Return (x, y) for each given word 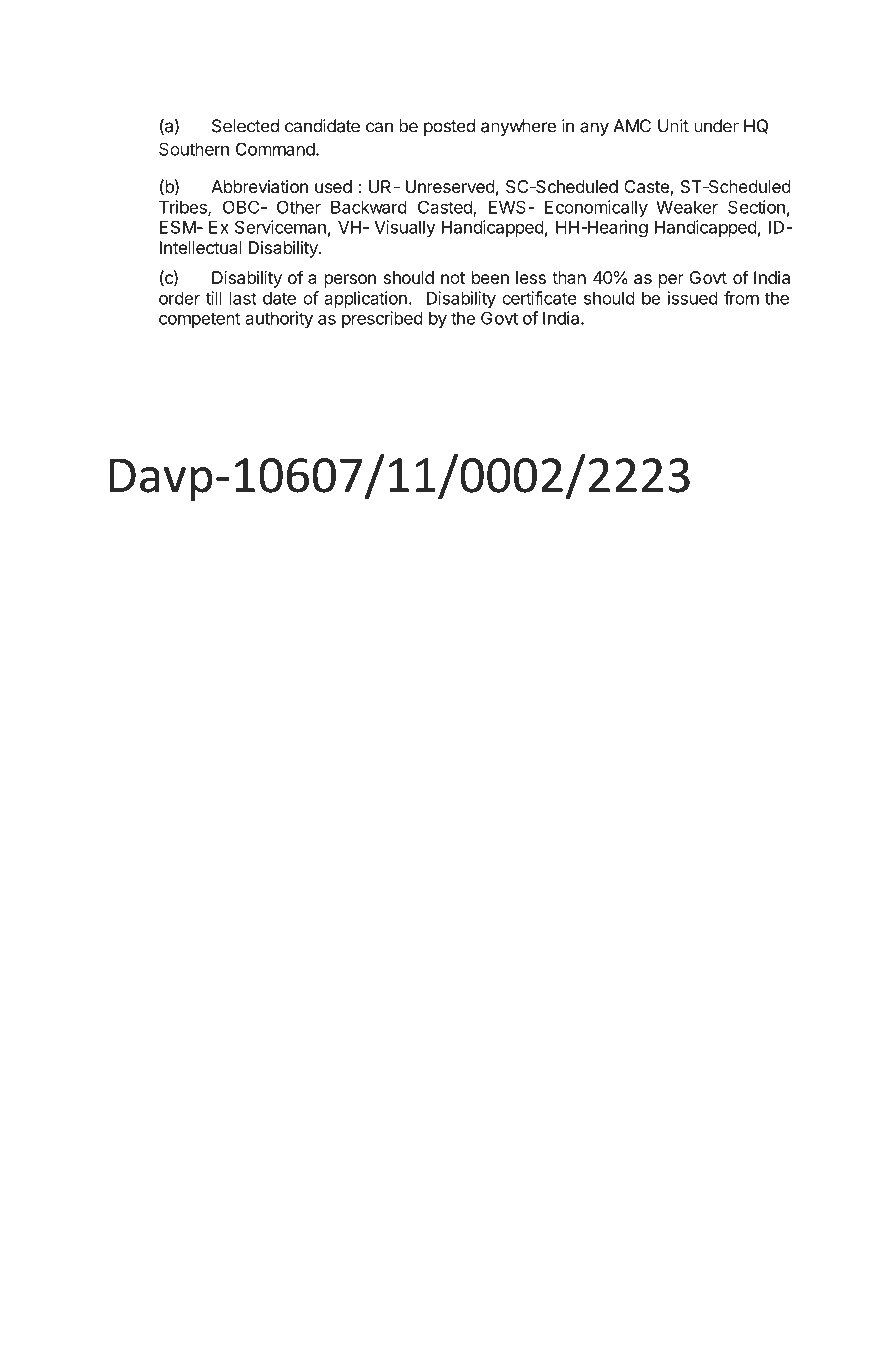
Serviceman (280, 227)
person (350, 281)
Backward (369, 207)
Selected (245, 126)
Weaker (687, 207)
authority (279, 319)
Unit (673, 126)
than (569, 277)
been (490, 277)
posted (449, 127)
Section (756, 207)
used (333, 186)
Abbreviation (259, 186)
